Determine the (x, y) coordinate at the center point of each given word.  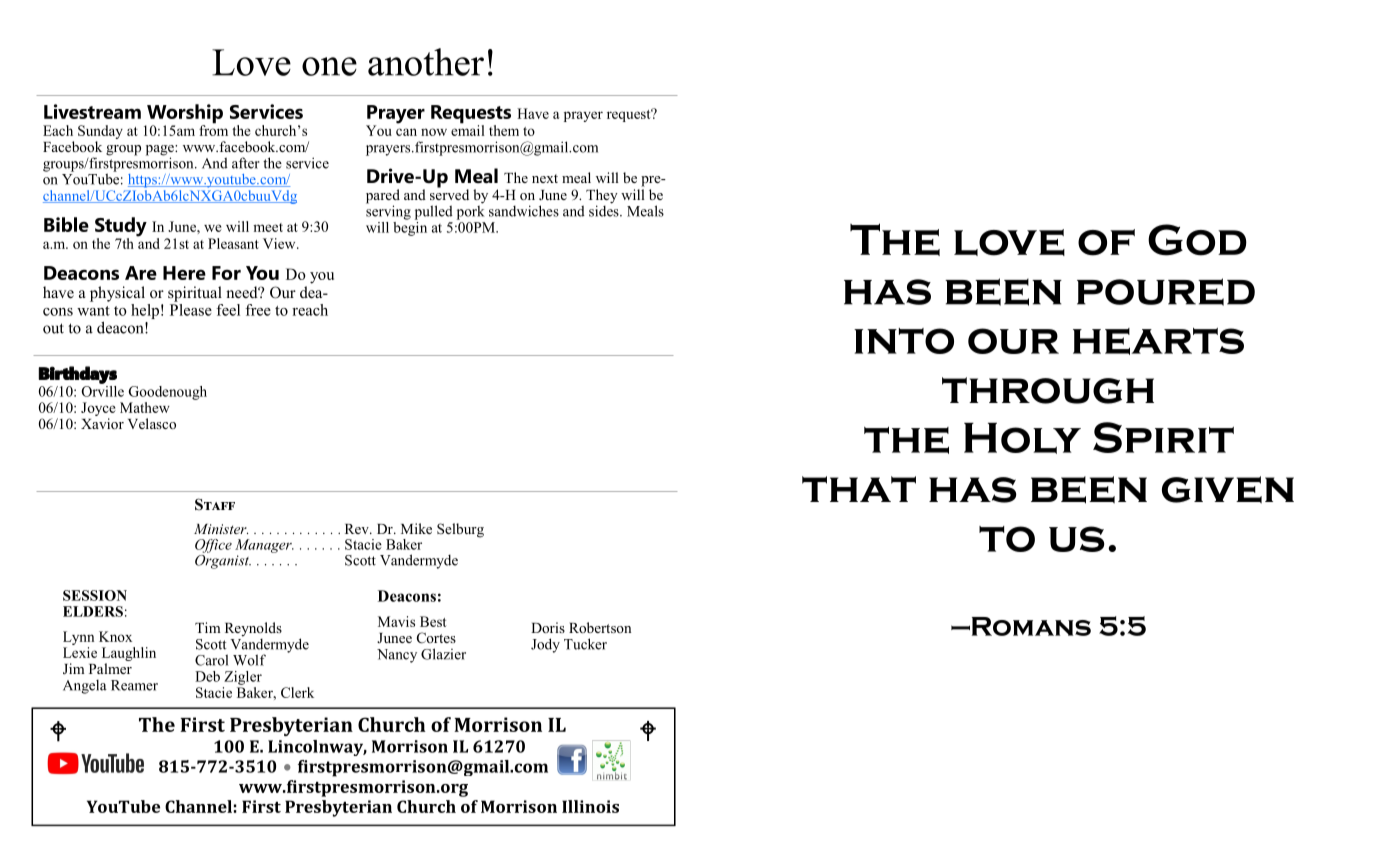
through (1048, 390)
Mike (416, 528)
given (1228, 490)
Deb (207, 676)
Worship (184, 115)
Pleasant (233, 243)
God (1197, 240)
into (904, 341)
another (426, 62)
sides (605, 210)
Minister (221, 529)
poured (1166, 292)
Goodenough (167, 393)
